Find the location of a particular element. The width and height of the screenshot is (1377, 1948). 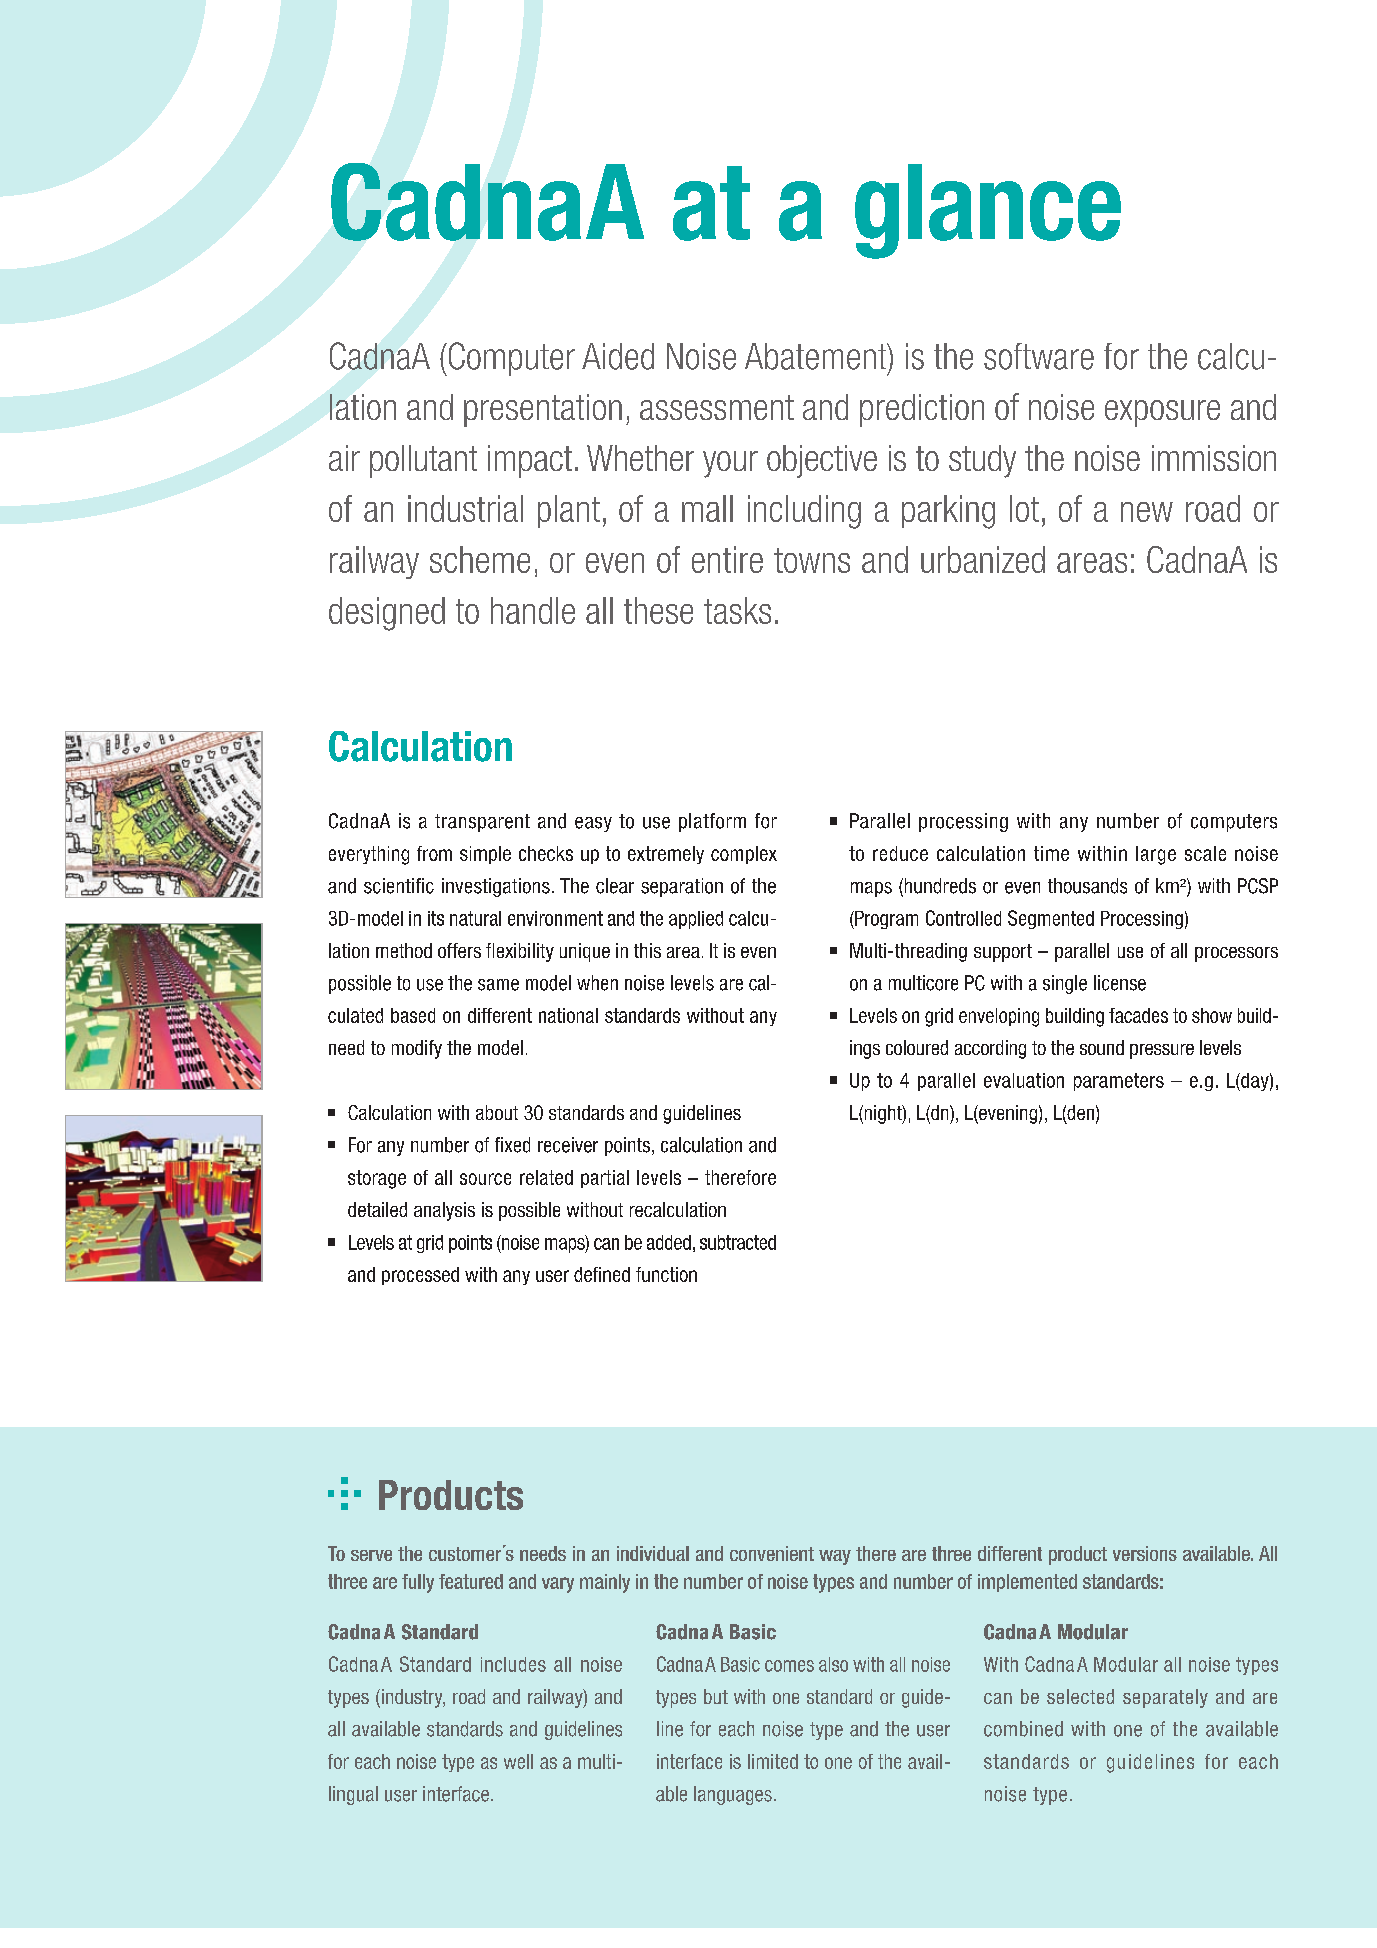

new is located at coordinates (1147, 512).
